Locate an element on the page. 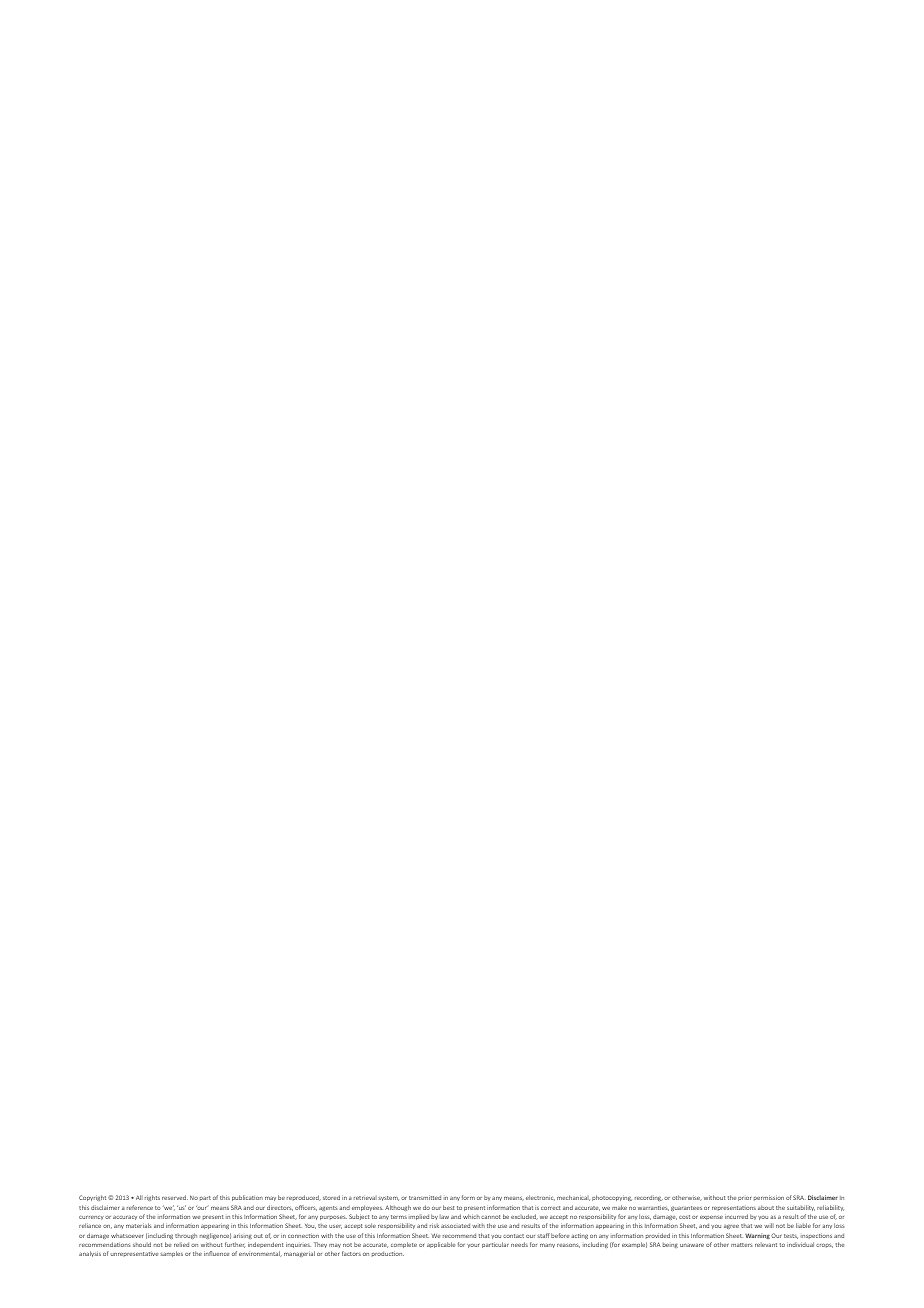  reference is located at coordinates (140, 1207).
